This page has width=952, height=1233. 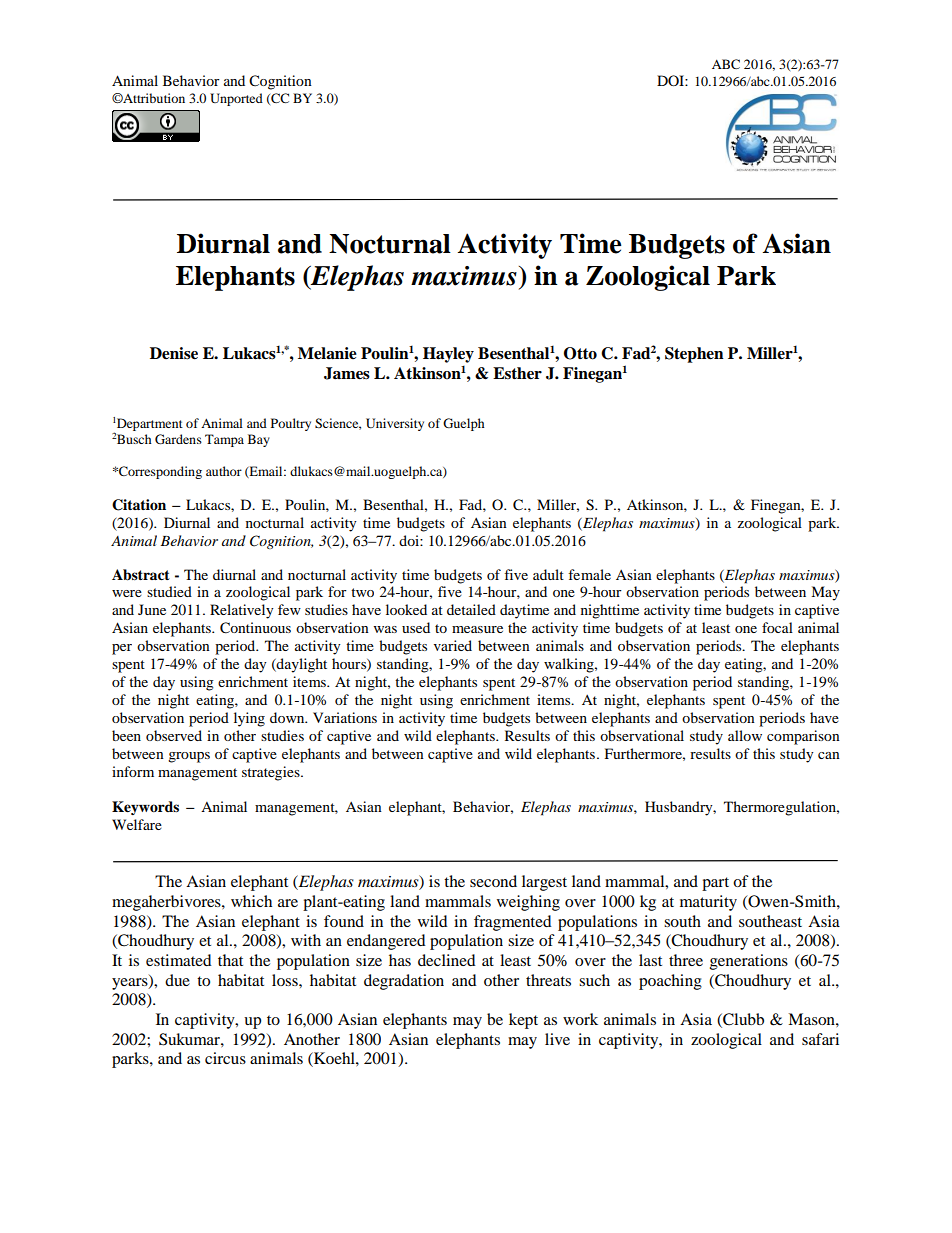 What do you see at coordinates (249, 719) in the page?
I see `lying` at bounding box center [249, 719].
